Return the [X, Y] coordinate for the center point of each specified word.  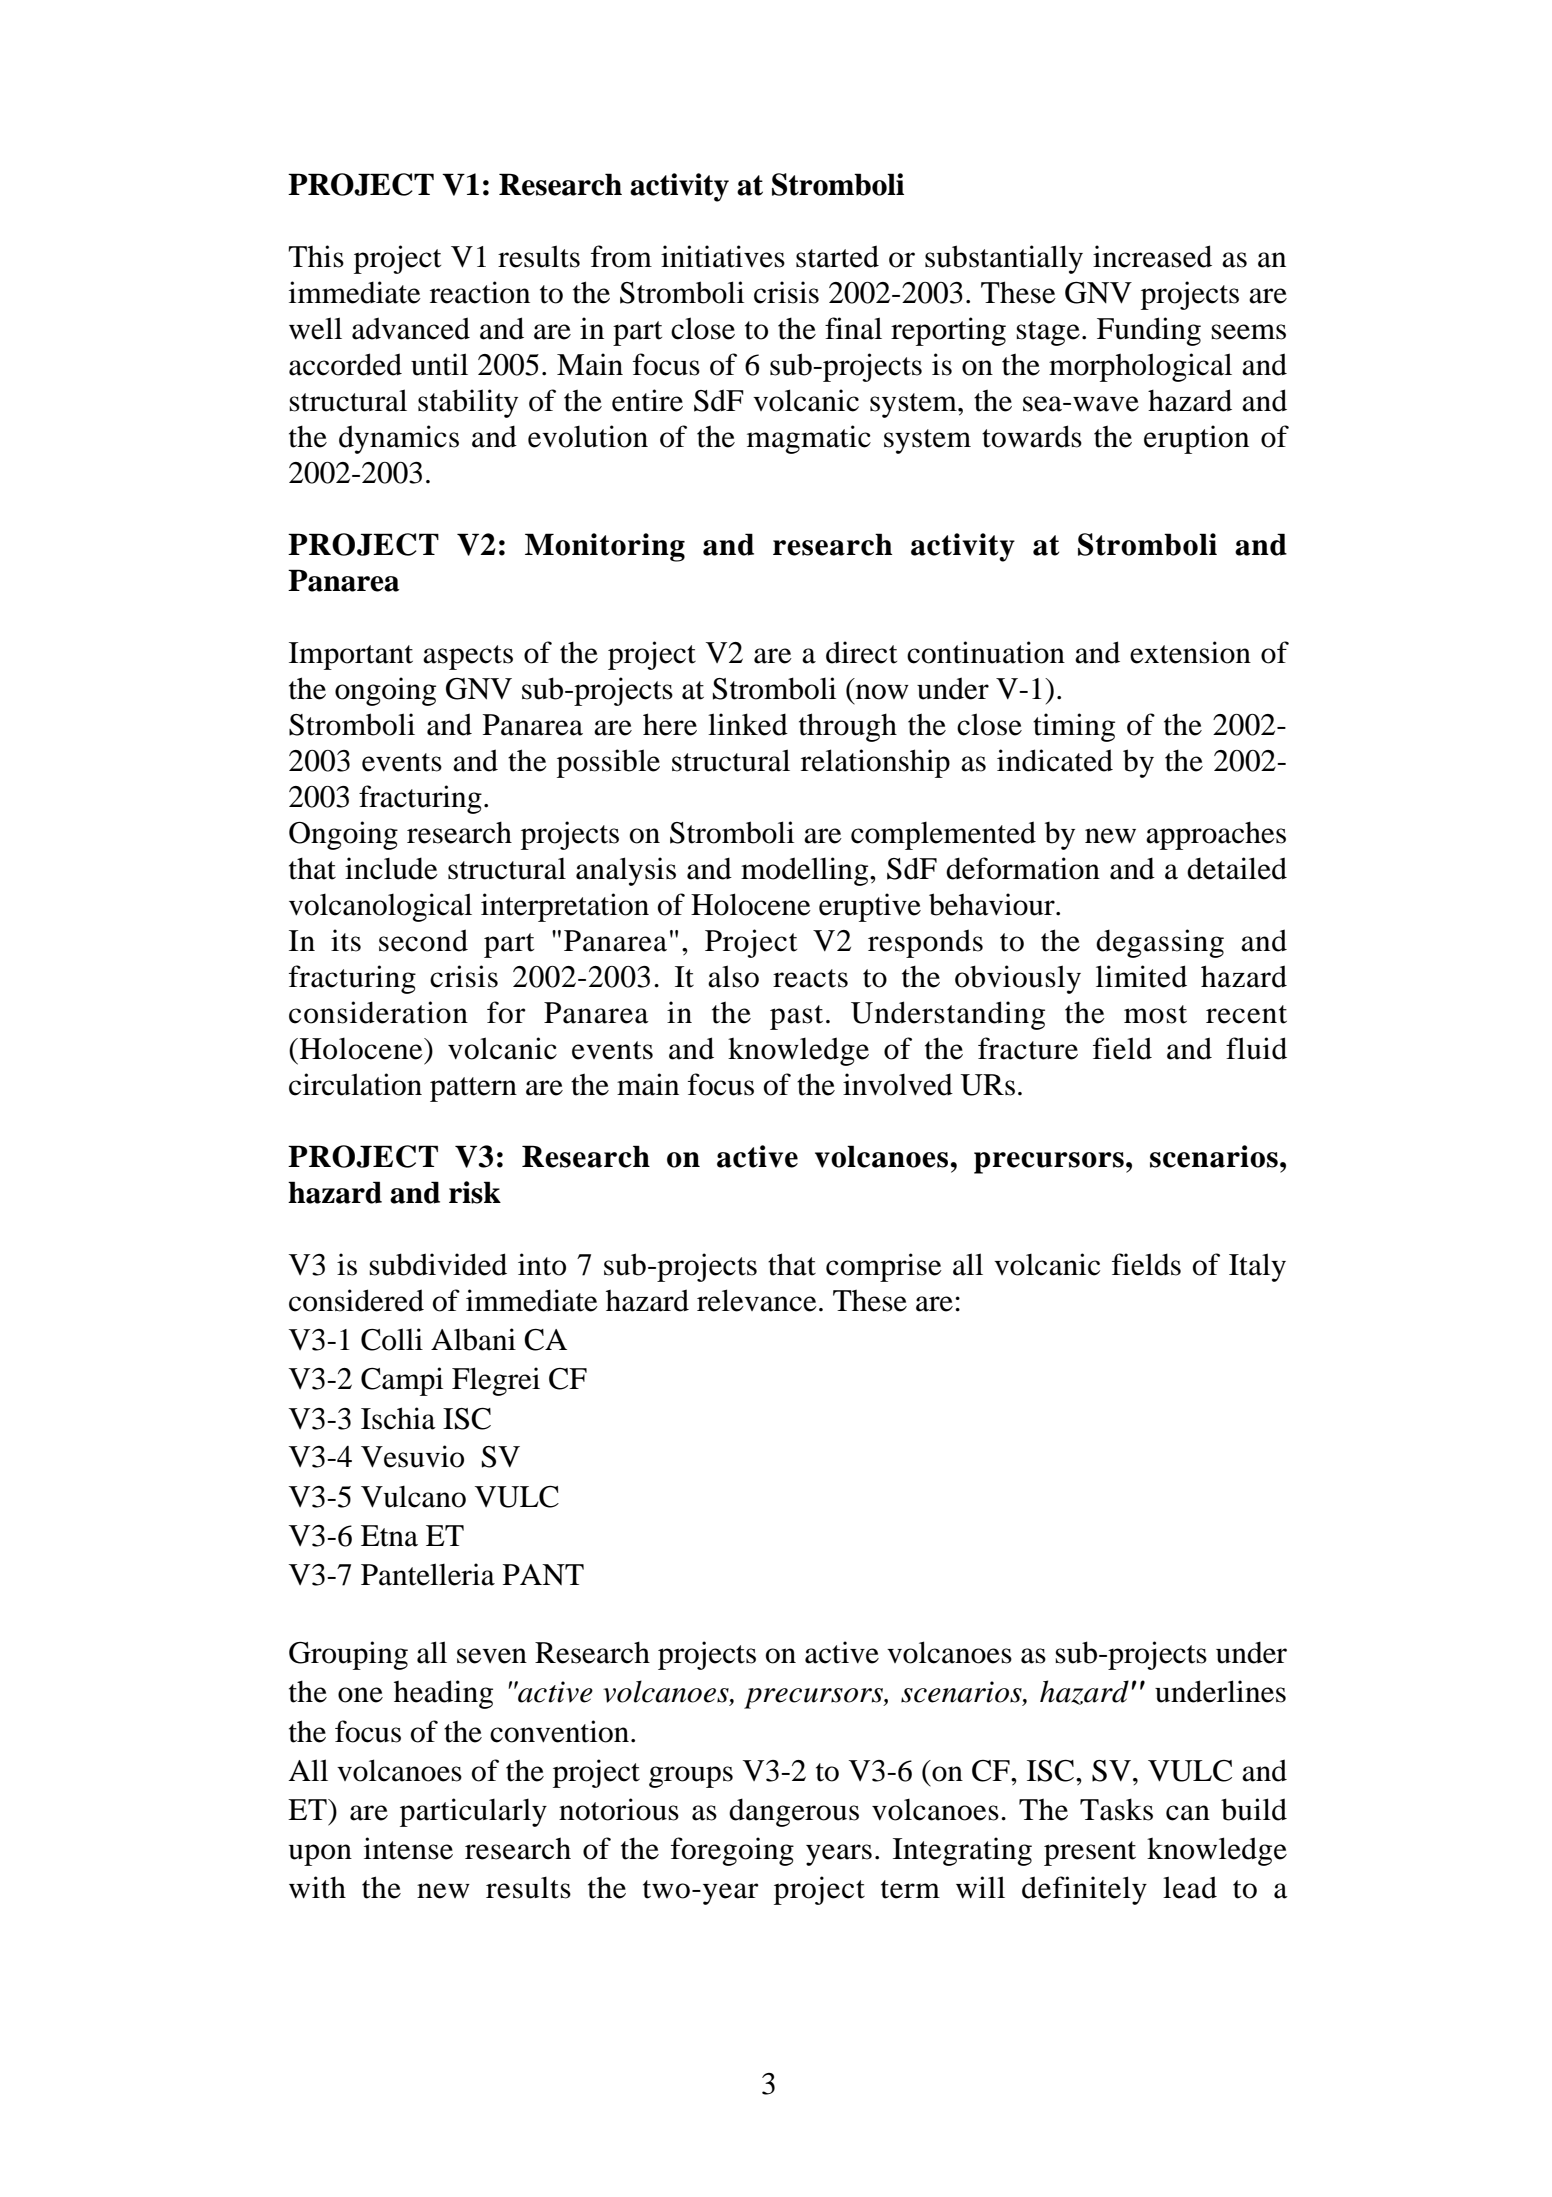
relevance [757, 1300]
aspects [468, 657]
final [853, 328]
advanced [411, 328]
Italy [1257, 1267]
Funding [1149, 331]
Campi [402, 1381]
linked [748, 724]
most [1155, 1014]
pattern [473, 1089]
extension [1190, 652]
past [796, 1017]
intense [408, 1848]
